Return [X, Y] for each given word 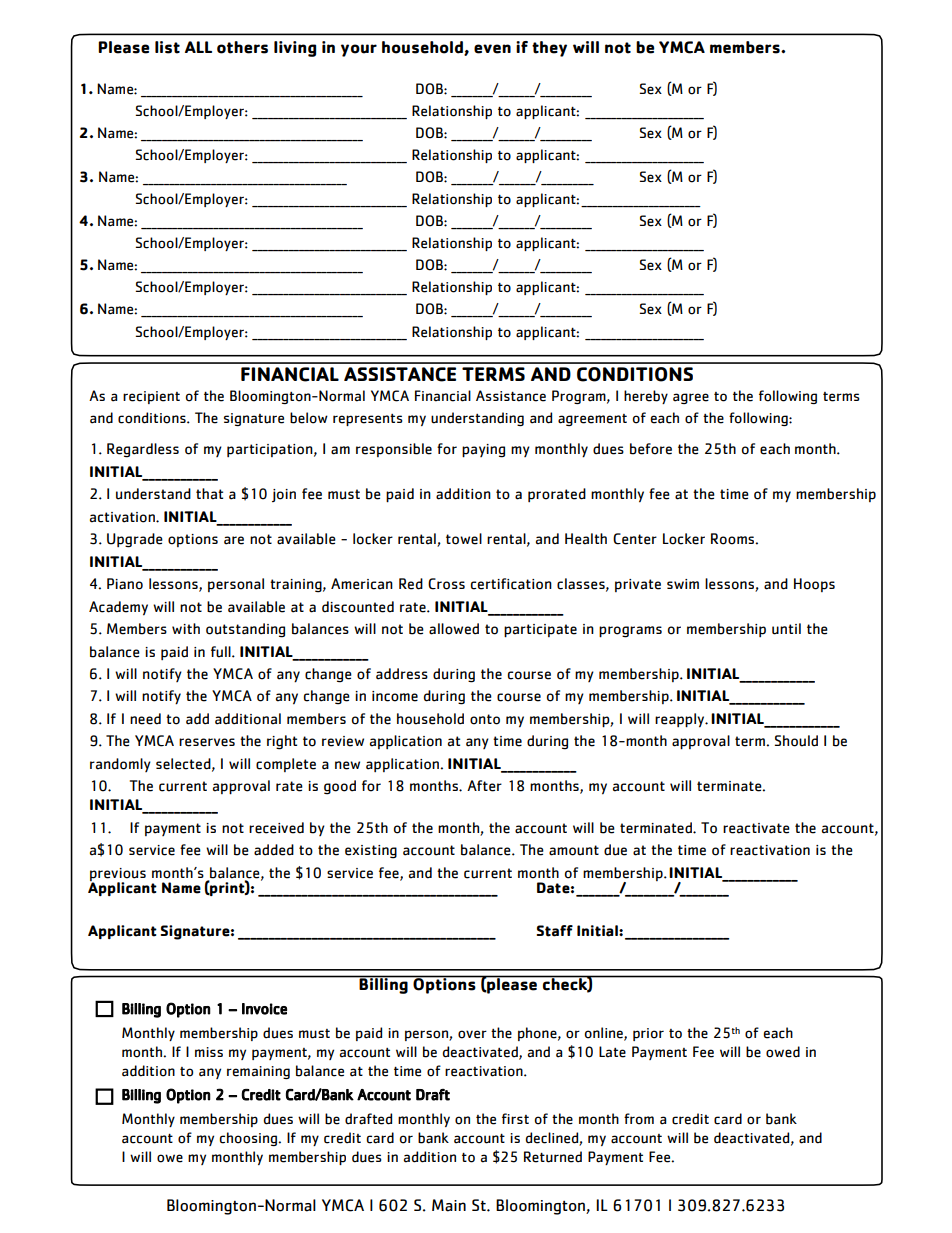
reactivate [756, 828]
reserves [207, 742]
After [484, 786]
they [549, 49]
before [651, 449]
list [167, 47]
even [492, 49]
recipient [151, 397]
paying [483, 451]
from [639, 1119]
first [515, 1118]
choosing [249, 1139]
